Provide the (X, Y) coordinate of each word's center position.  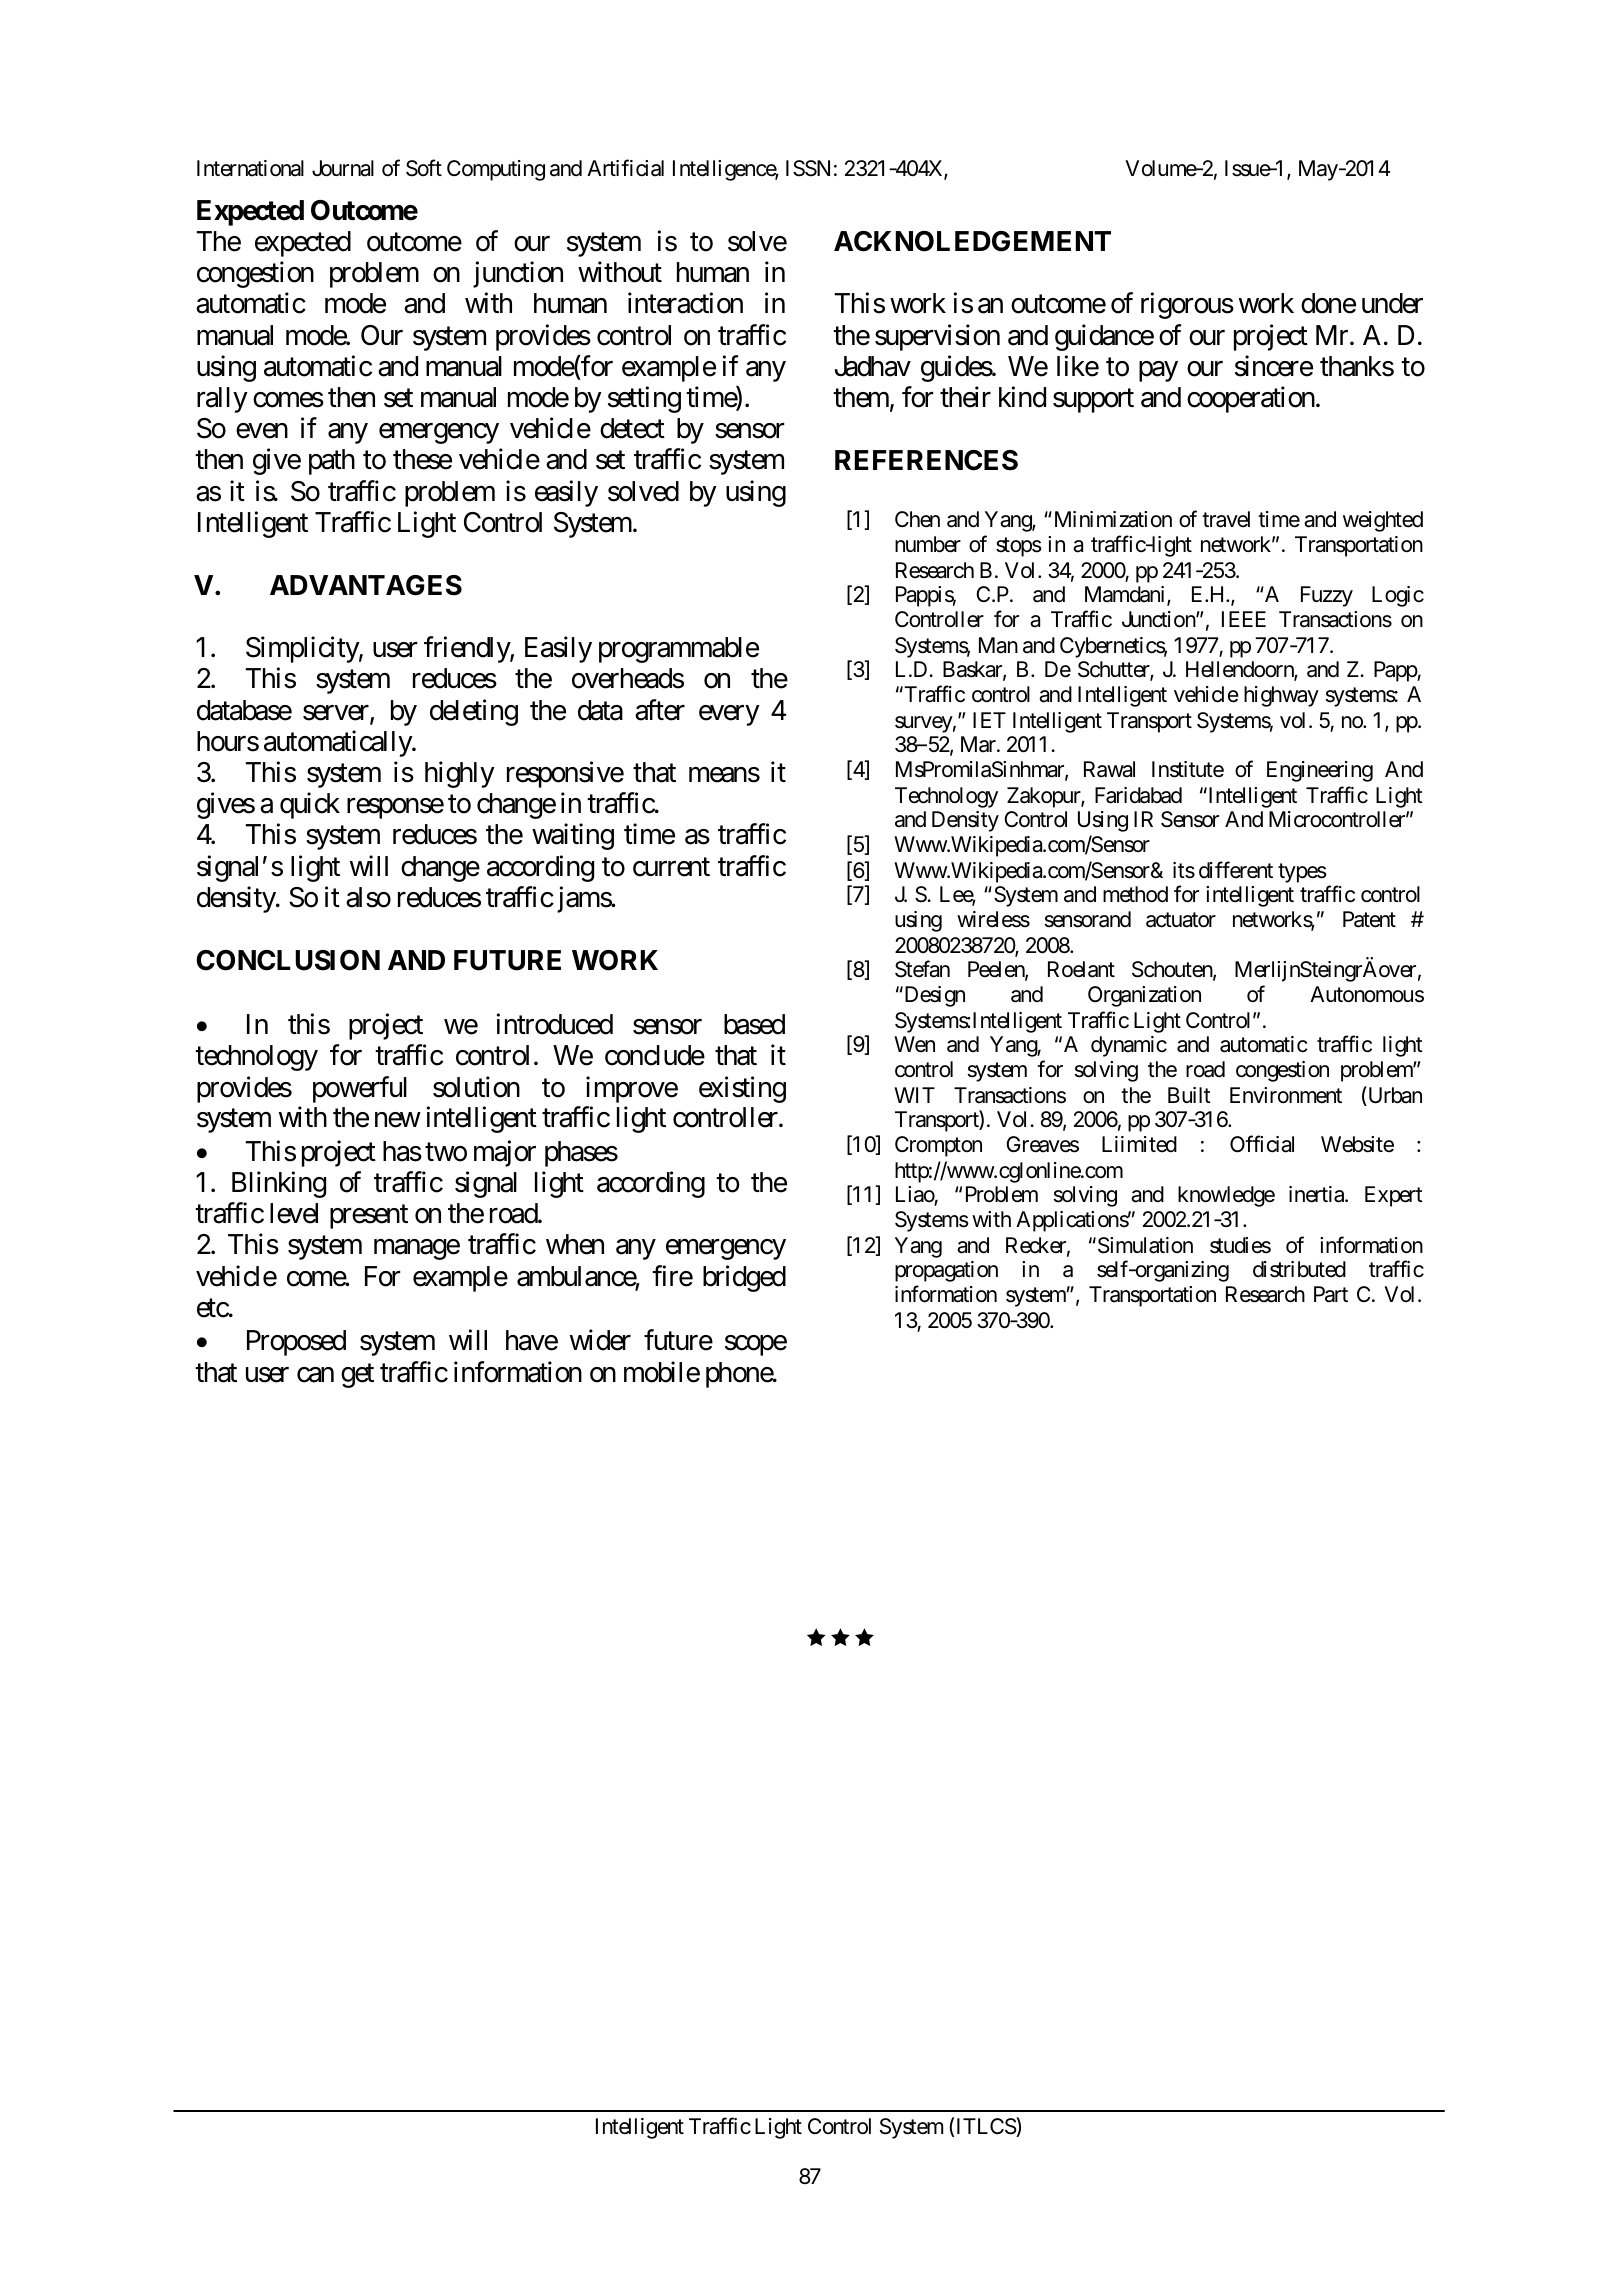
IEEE (1244, 619)
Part (1331, 1294)
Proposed (296, 1343)
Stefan (922, 969)
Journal (343, 168)
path (332, 462)
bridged (744, 1278)
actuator (1181, 920)
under (1392, 303)
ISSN (808, 168)
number (928, 544)
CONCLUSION (288, 960)
